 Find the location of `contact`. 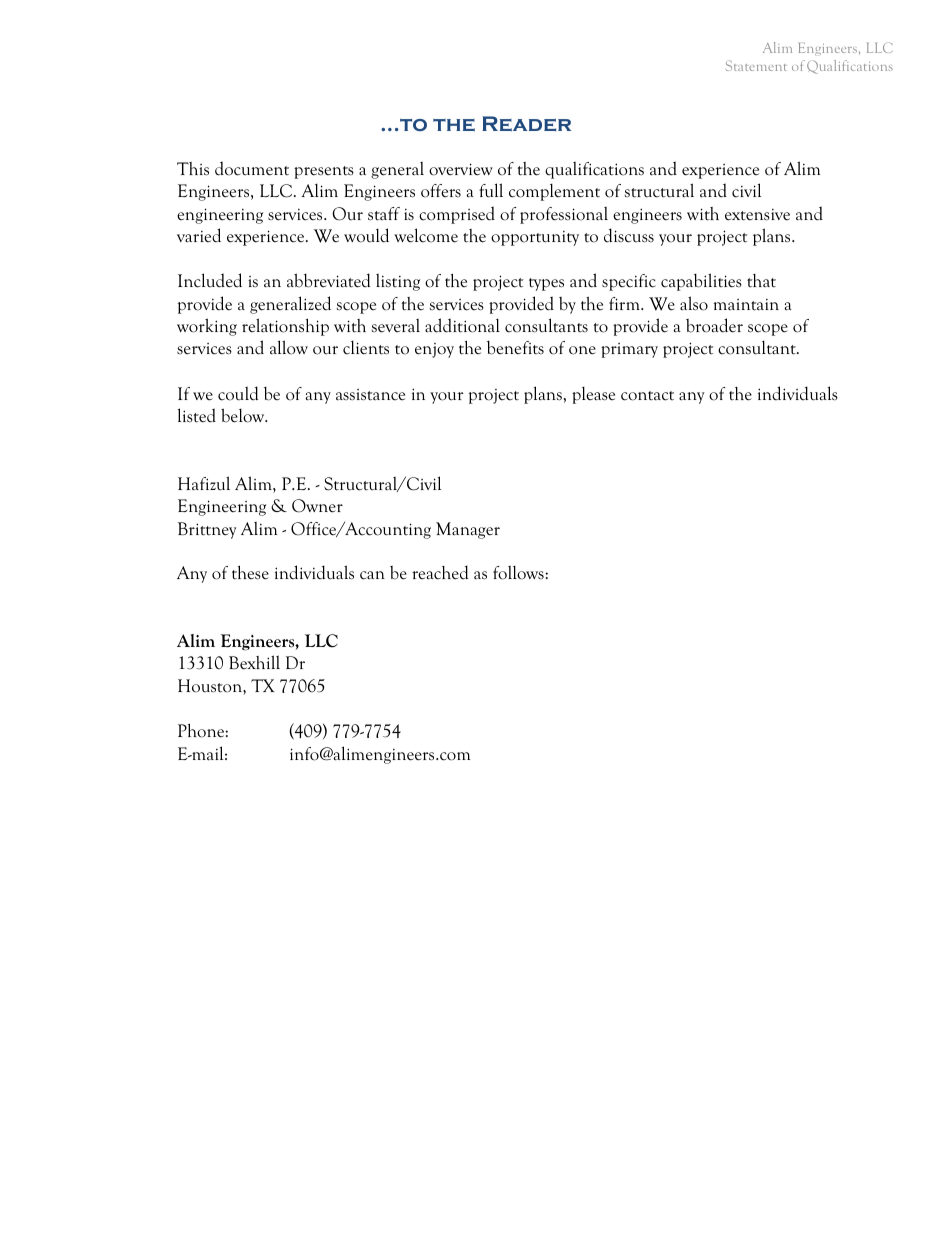

contact is located at coordinates (647, 396).
